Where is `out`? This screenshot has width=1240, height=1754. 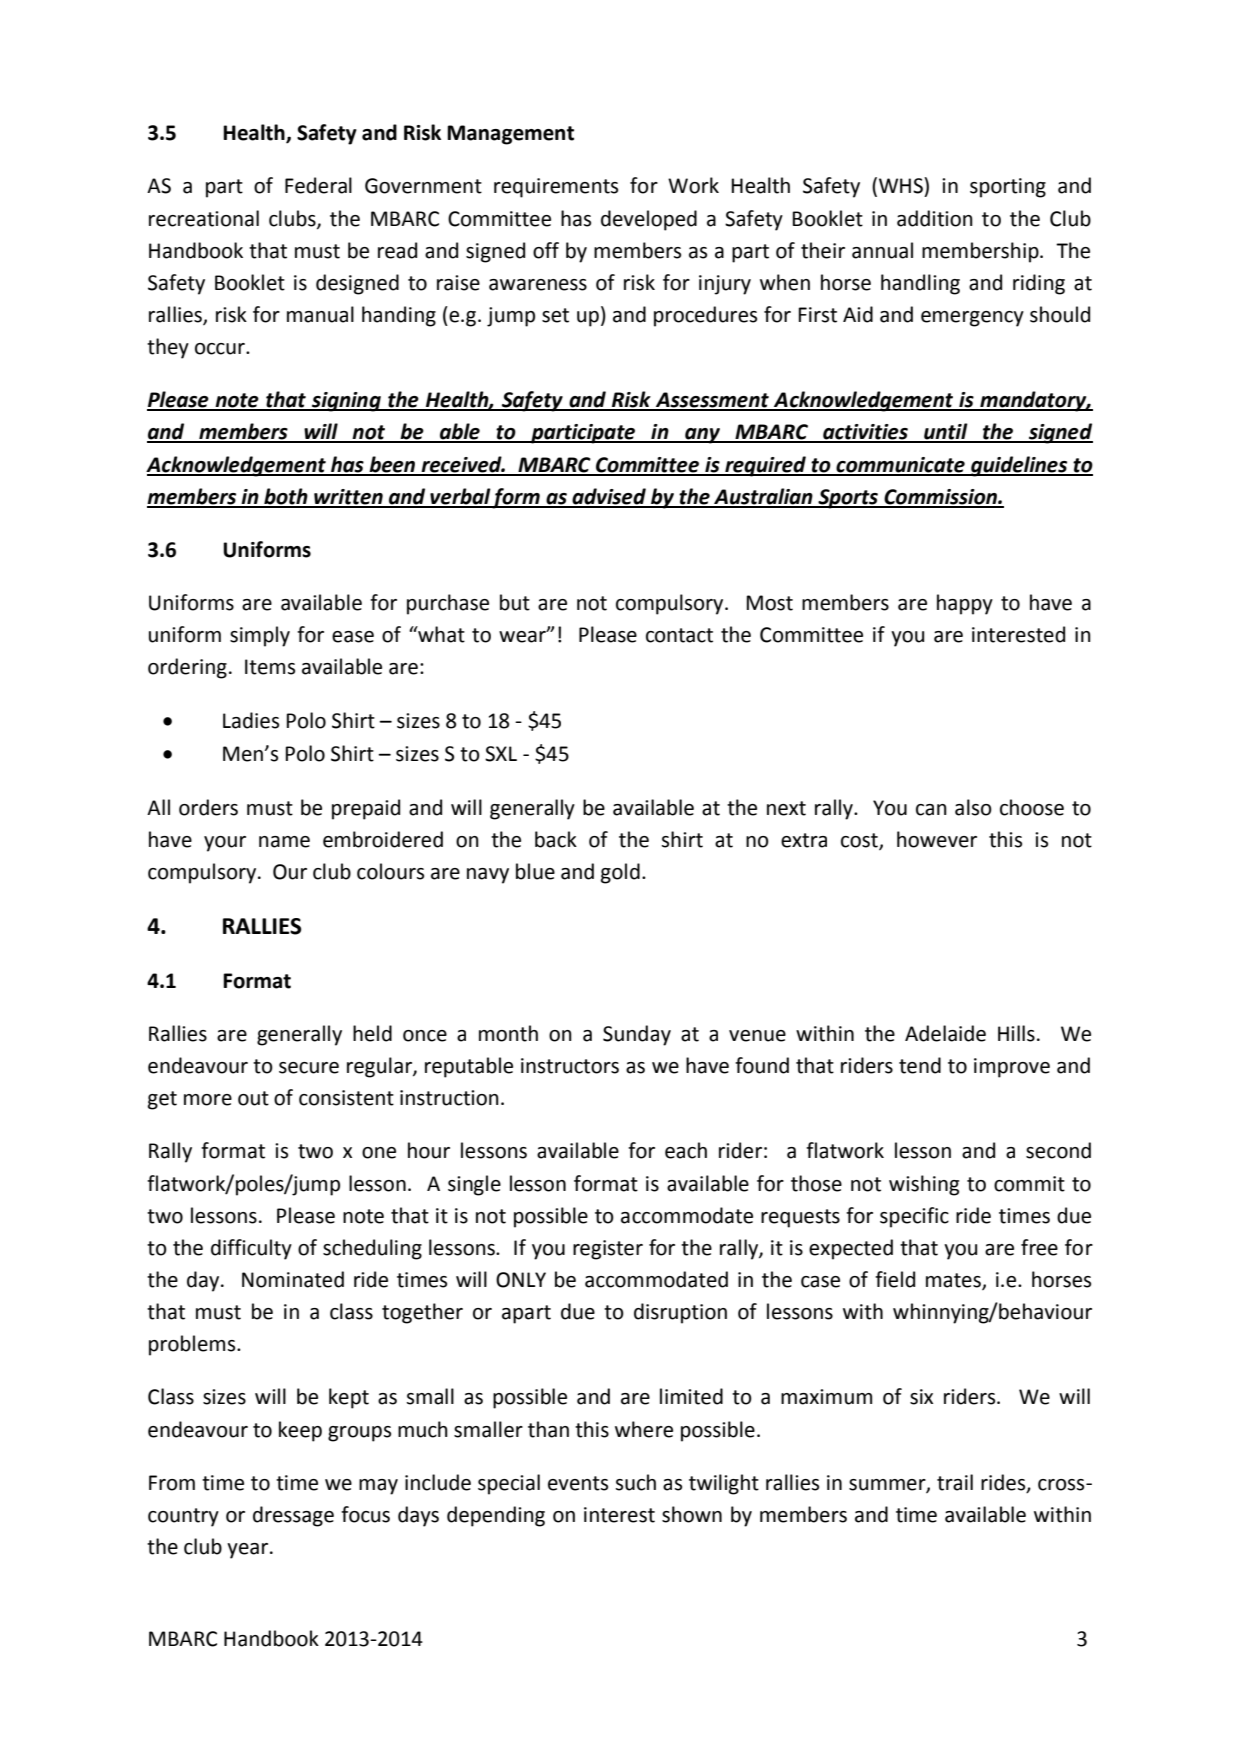
out is located at coordinates (253, 1098).
